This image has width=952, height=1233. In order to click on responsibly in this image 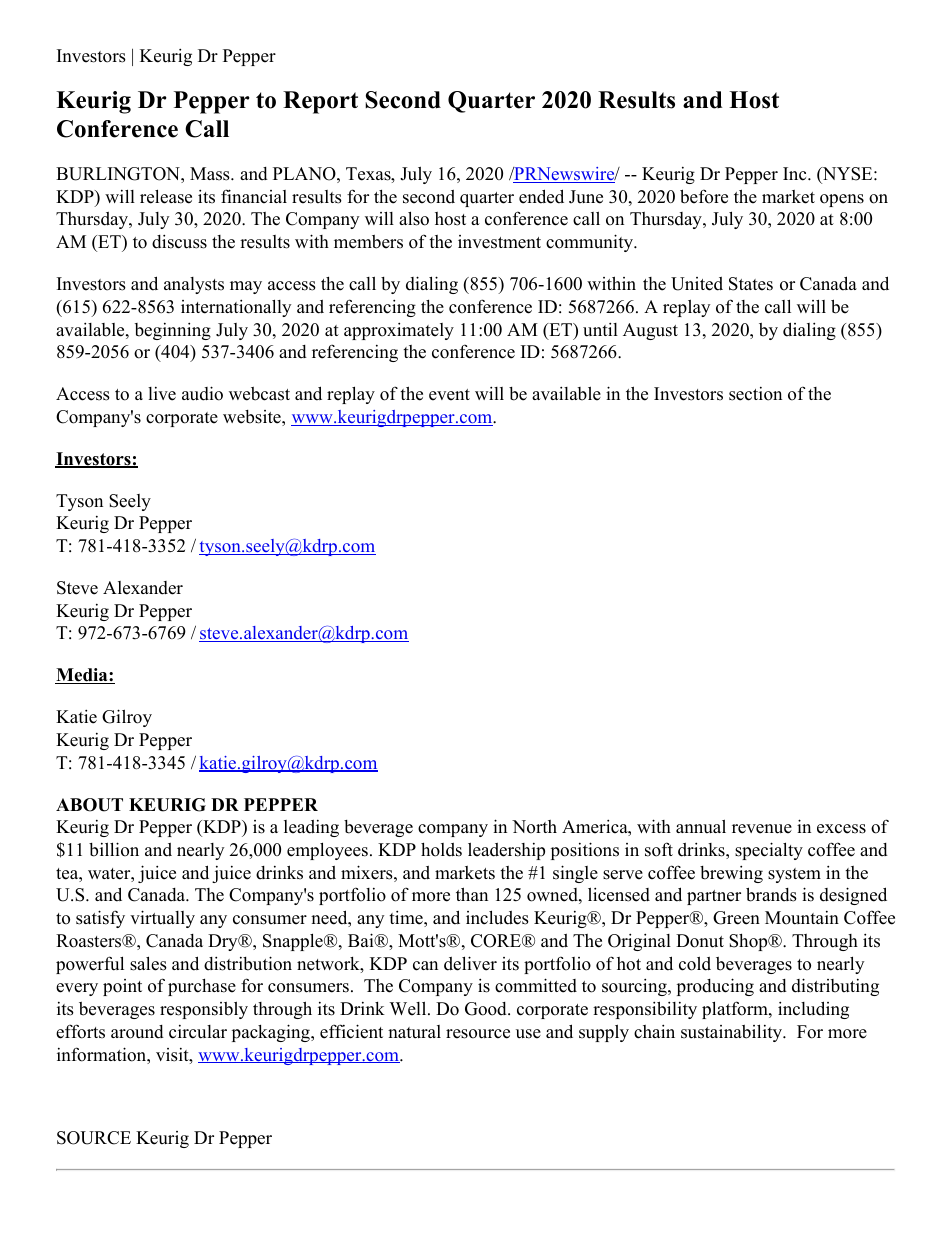, I will do `click(204, 1010)`.
